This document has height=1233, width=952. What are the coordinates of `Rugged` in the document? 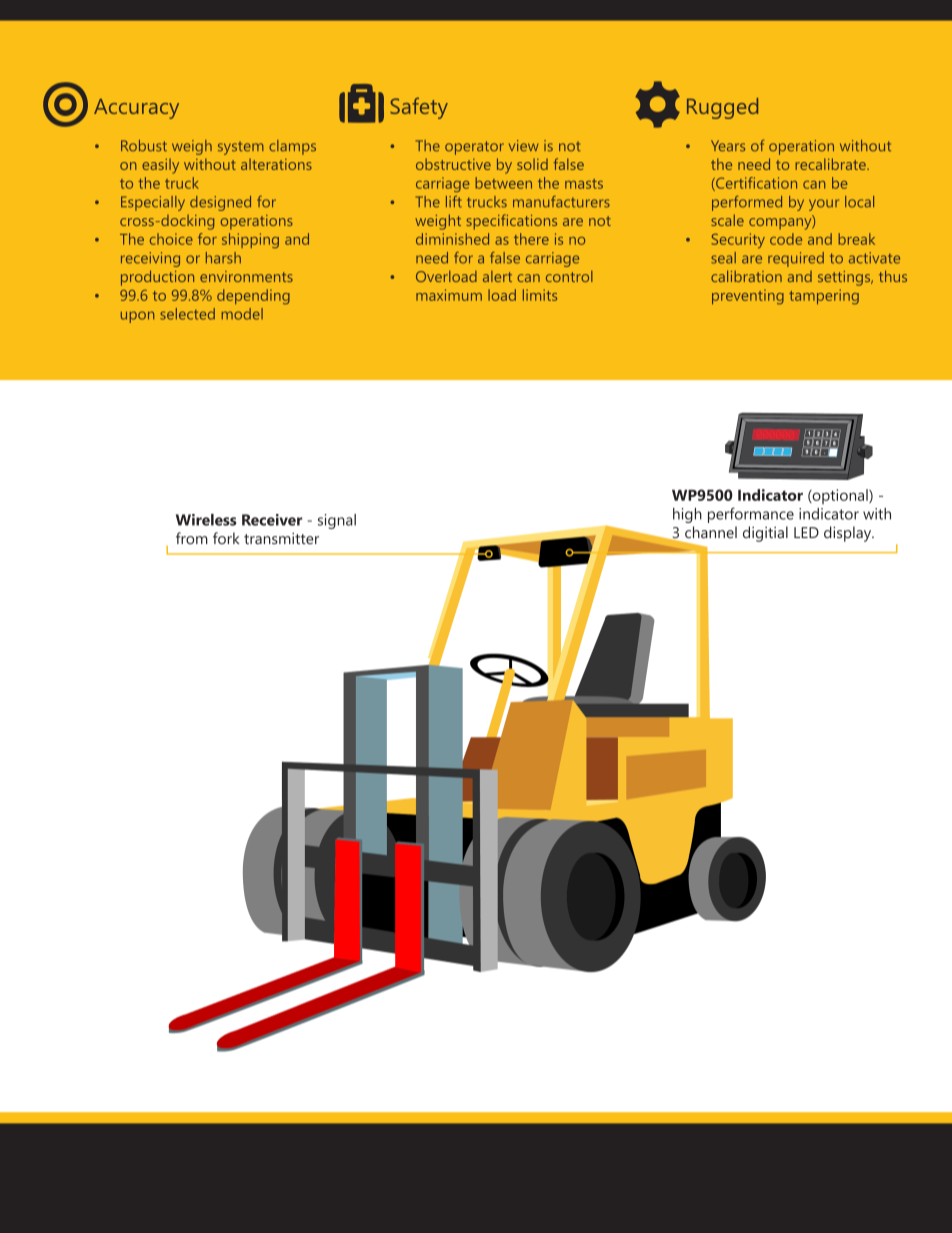 It's located at (722, 108).
